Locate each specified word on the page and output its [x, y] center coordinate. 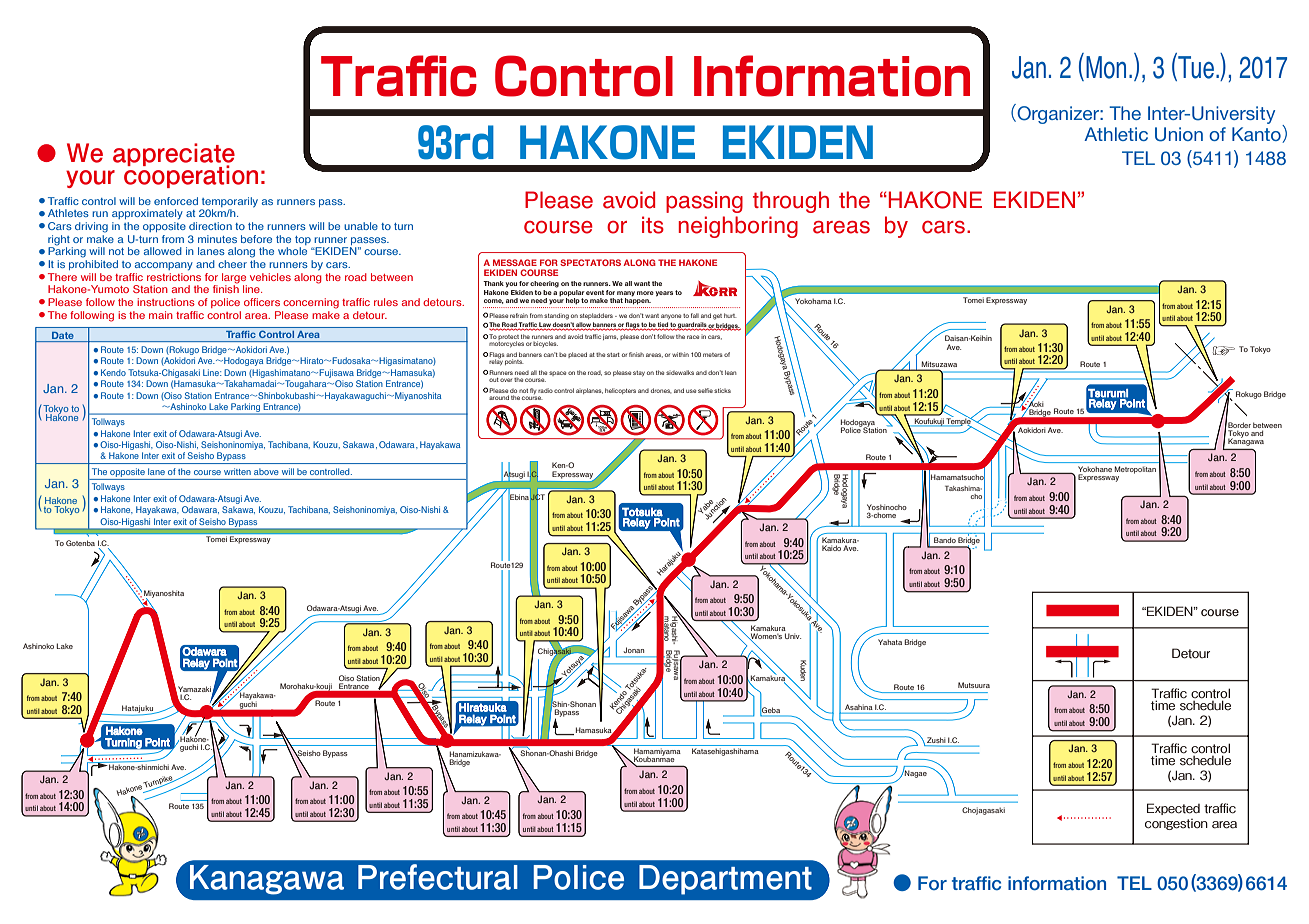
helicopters [620, 391]
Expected [1173, 809]
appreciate [174, 155]
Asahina [858, 707]
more [645, 293]
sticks [722, 390]
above [266, 471]
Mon [1106, 67]
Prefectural [437, 877]
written [237, 471]
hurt [730, 315]
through [791, 202]
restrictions [174, 277]
